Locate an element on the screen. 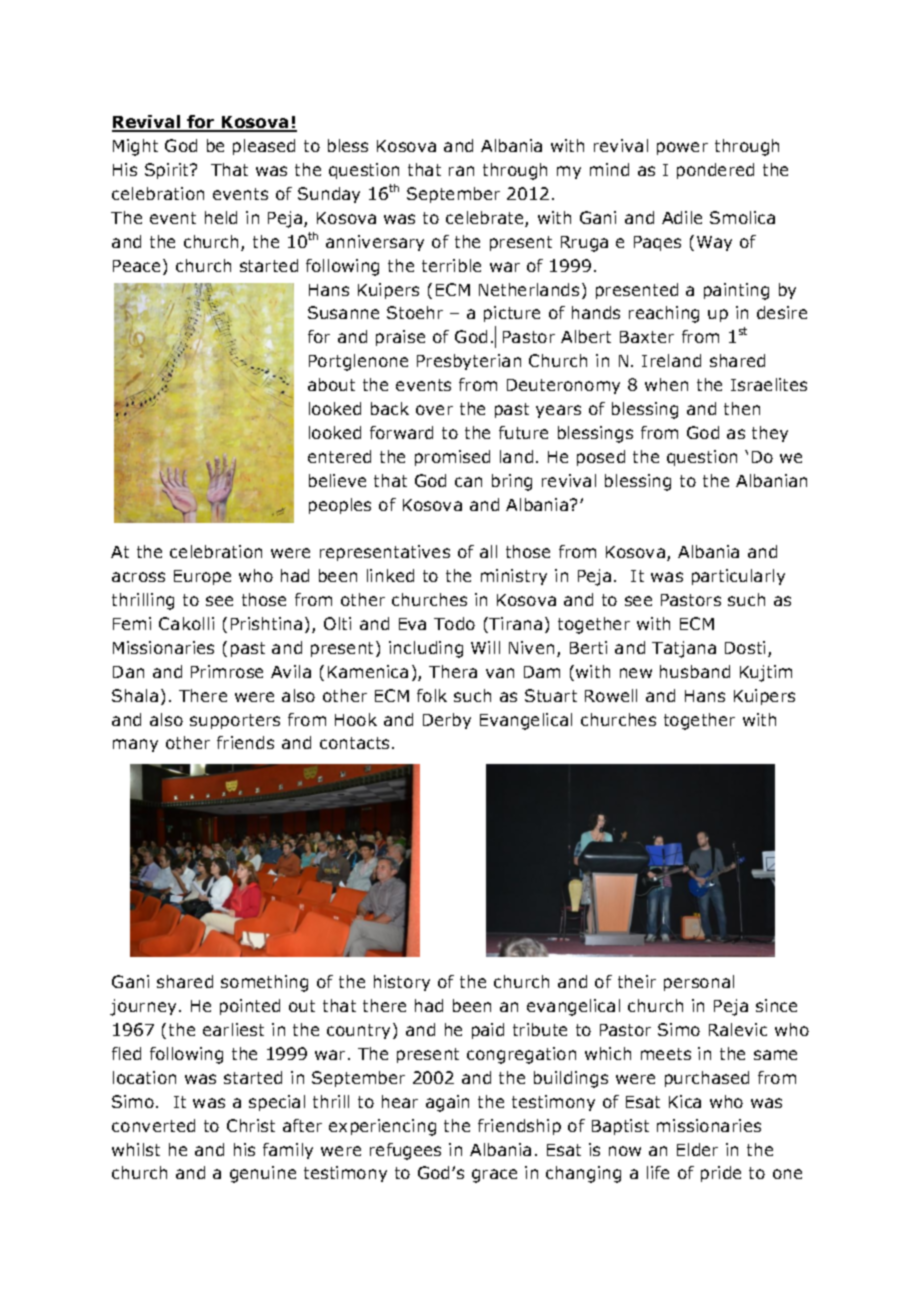  Spirit is located at coordinates (168, 171).
